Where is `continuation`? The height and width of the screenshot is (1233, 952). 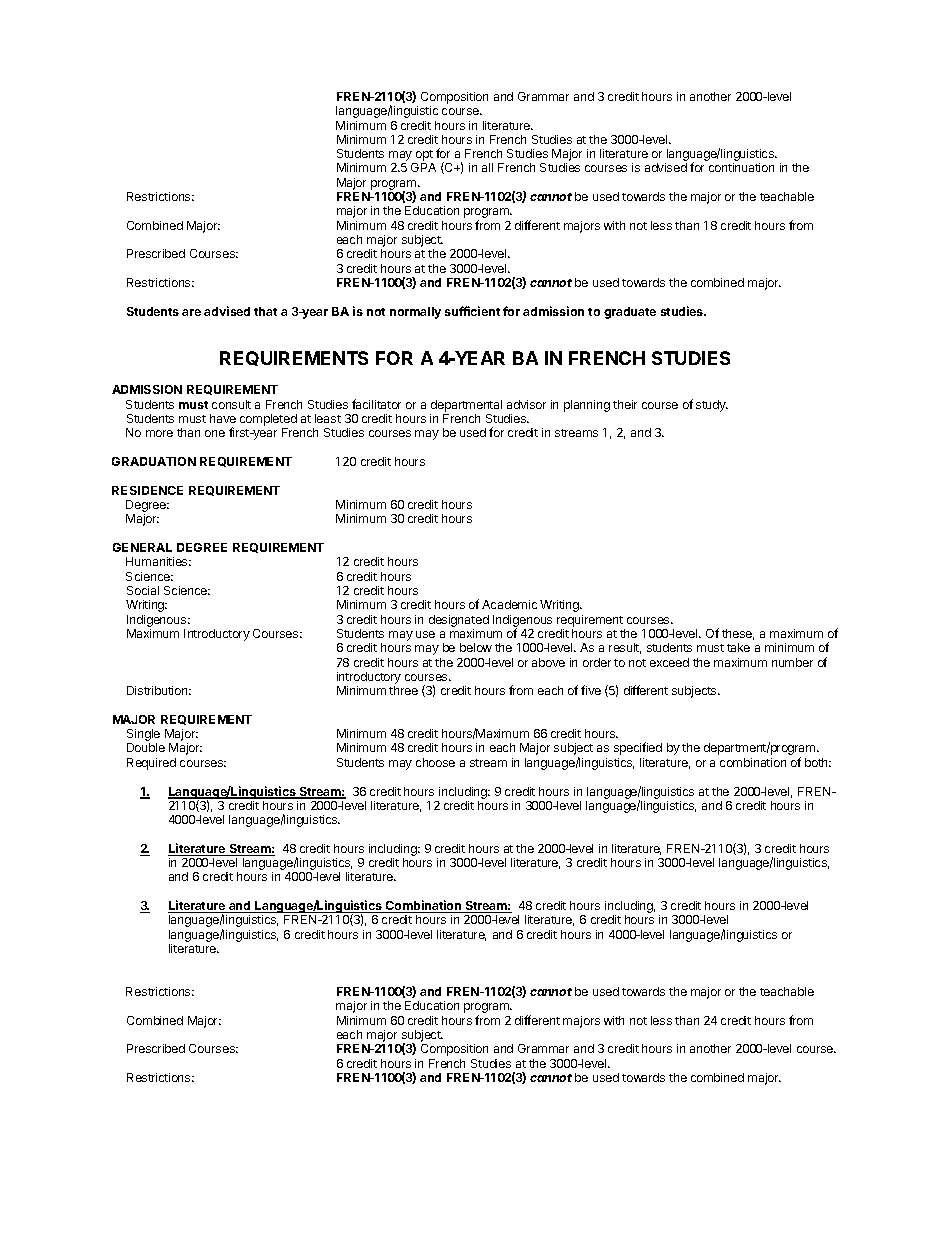 continuation is located at coordinates (741, 167).
